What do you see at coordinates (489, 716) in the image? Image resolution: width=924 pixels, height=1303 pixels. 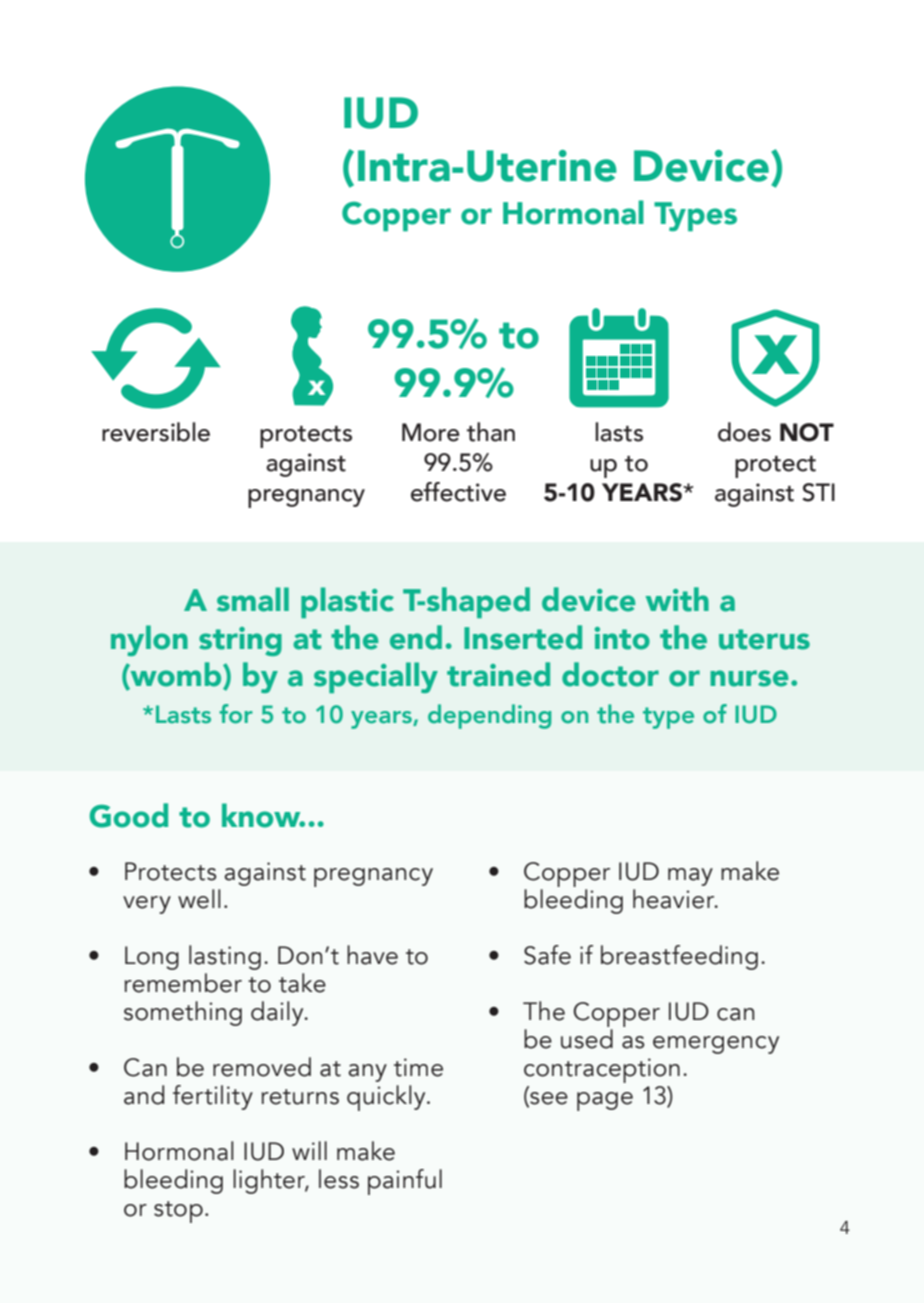 I see `depending` at bounding box center [489, 716].
